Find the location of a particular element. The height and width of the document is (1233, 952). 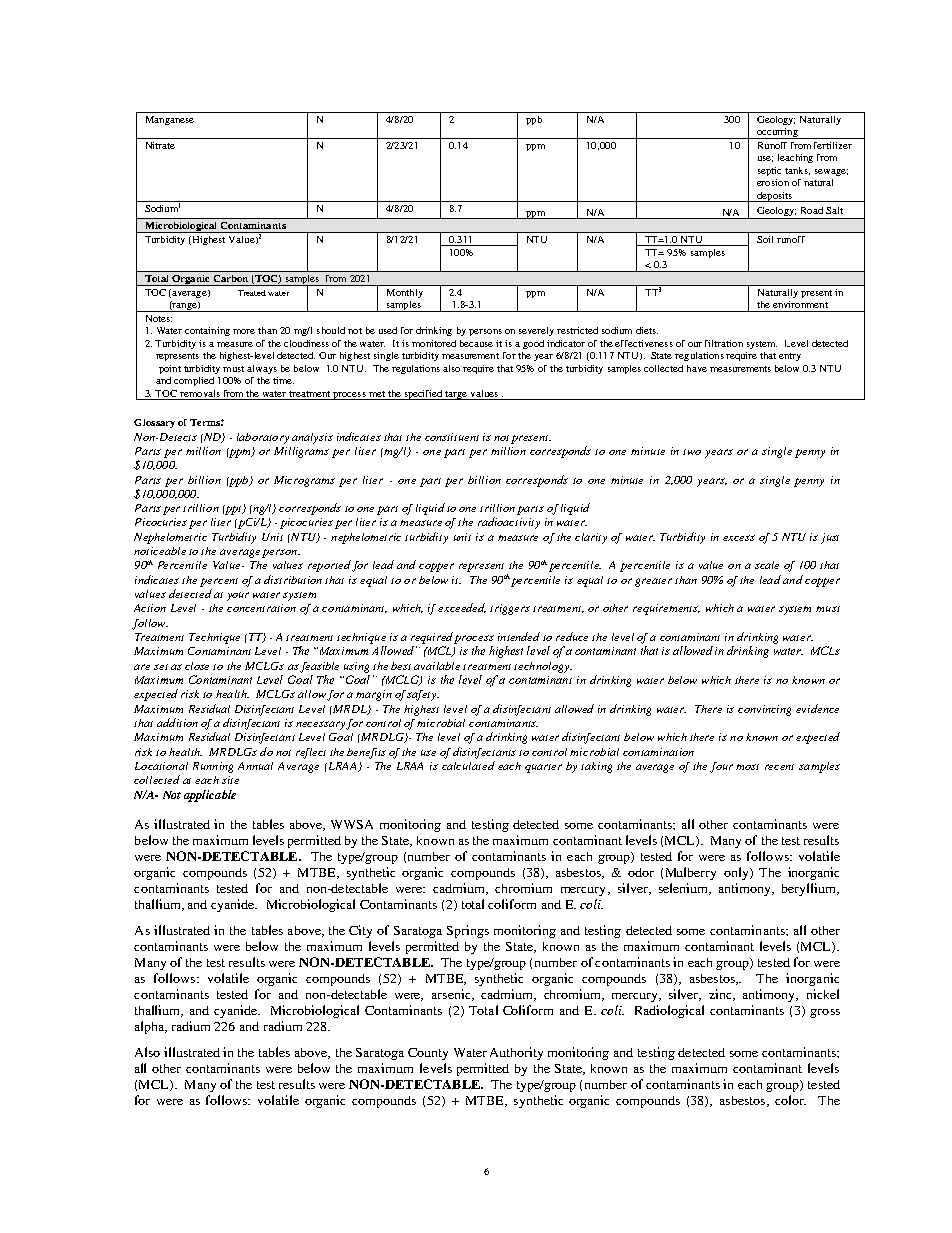

only is located at coordinates (737, 873).
